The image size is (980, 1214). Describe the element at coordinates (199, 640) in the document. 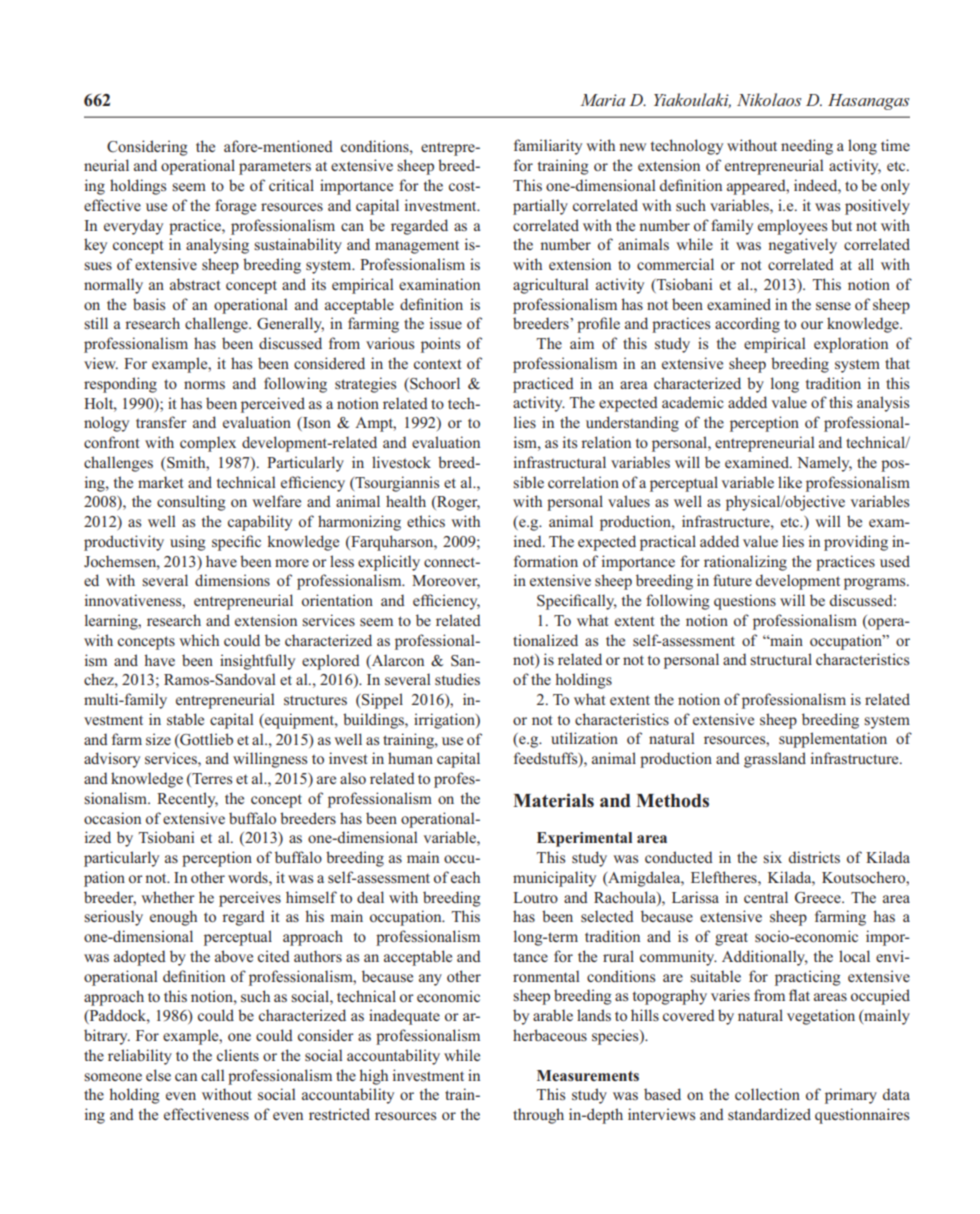

I see `which` at that location.
